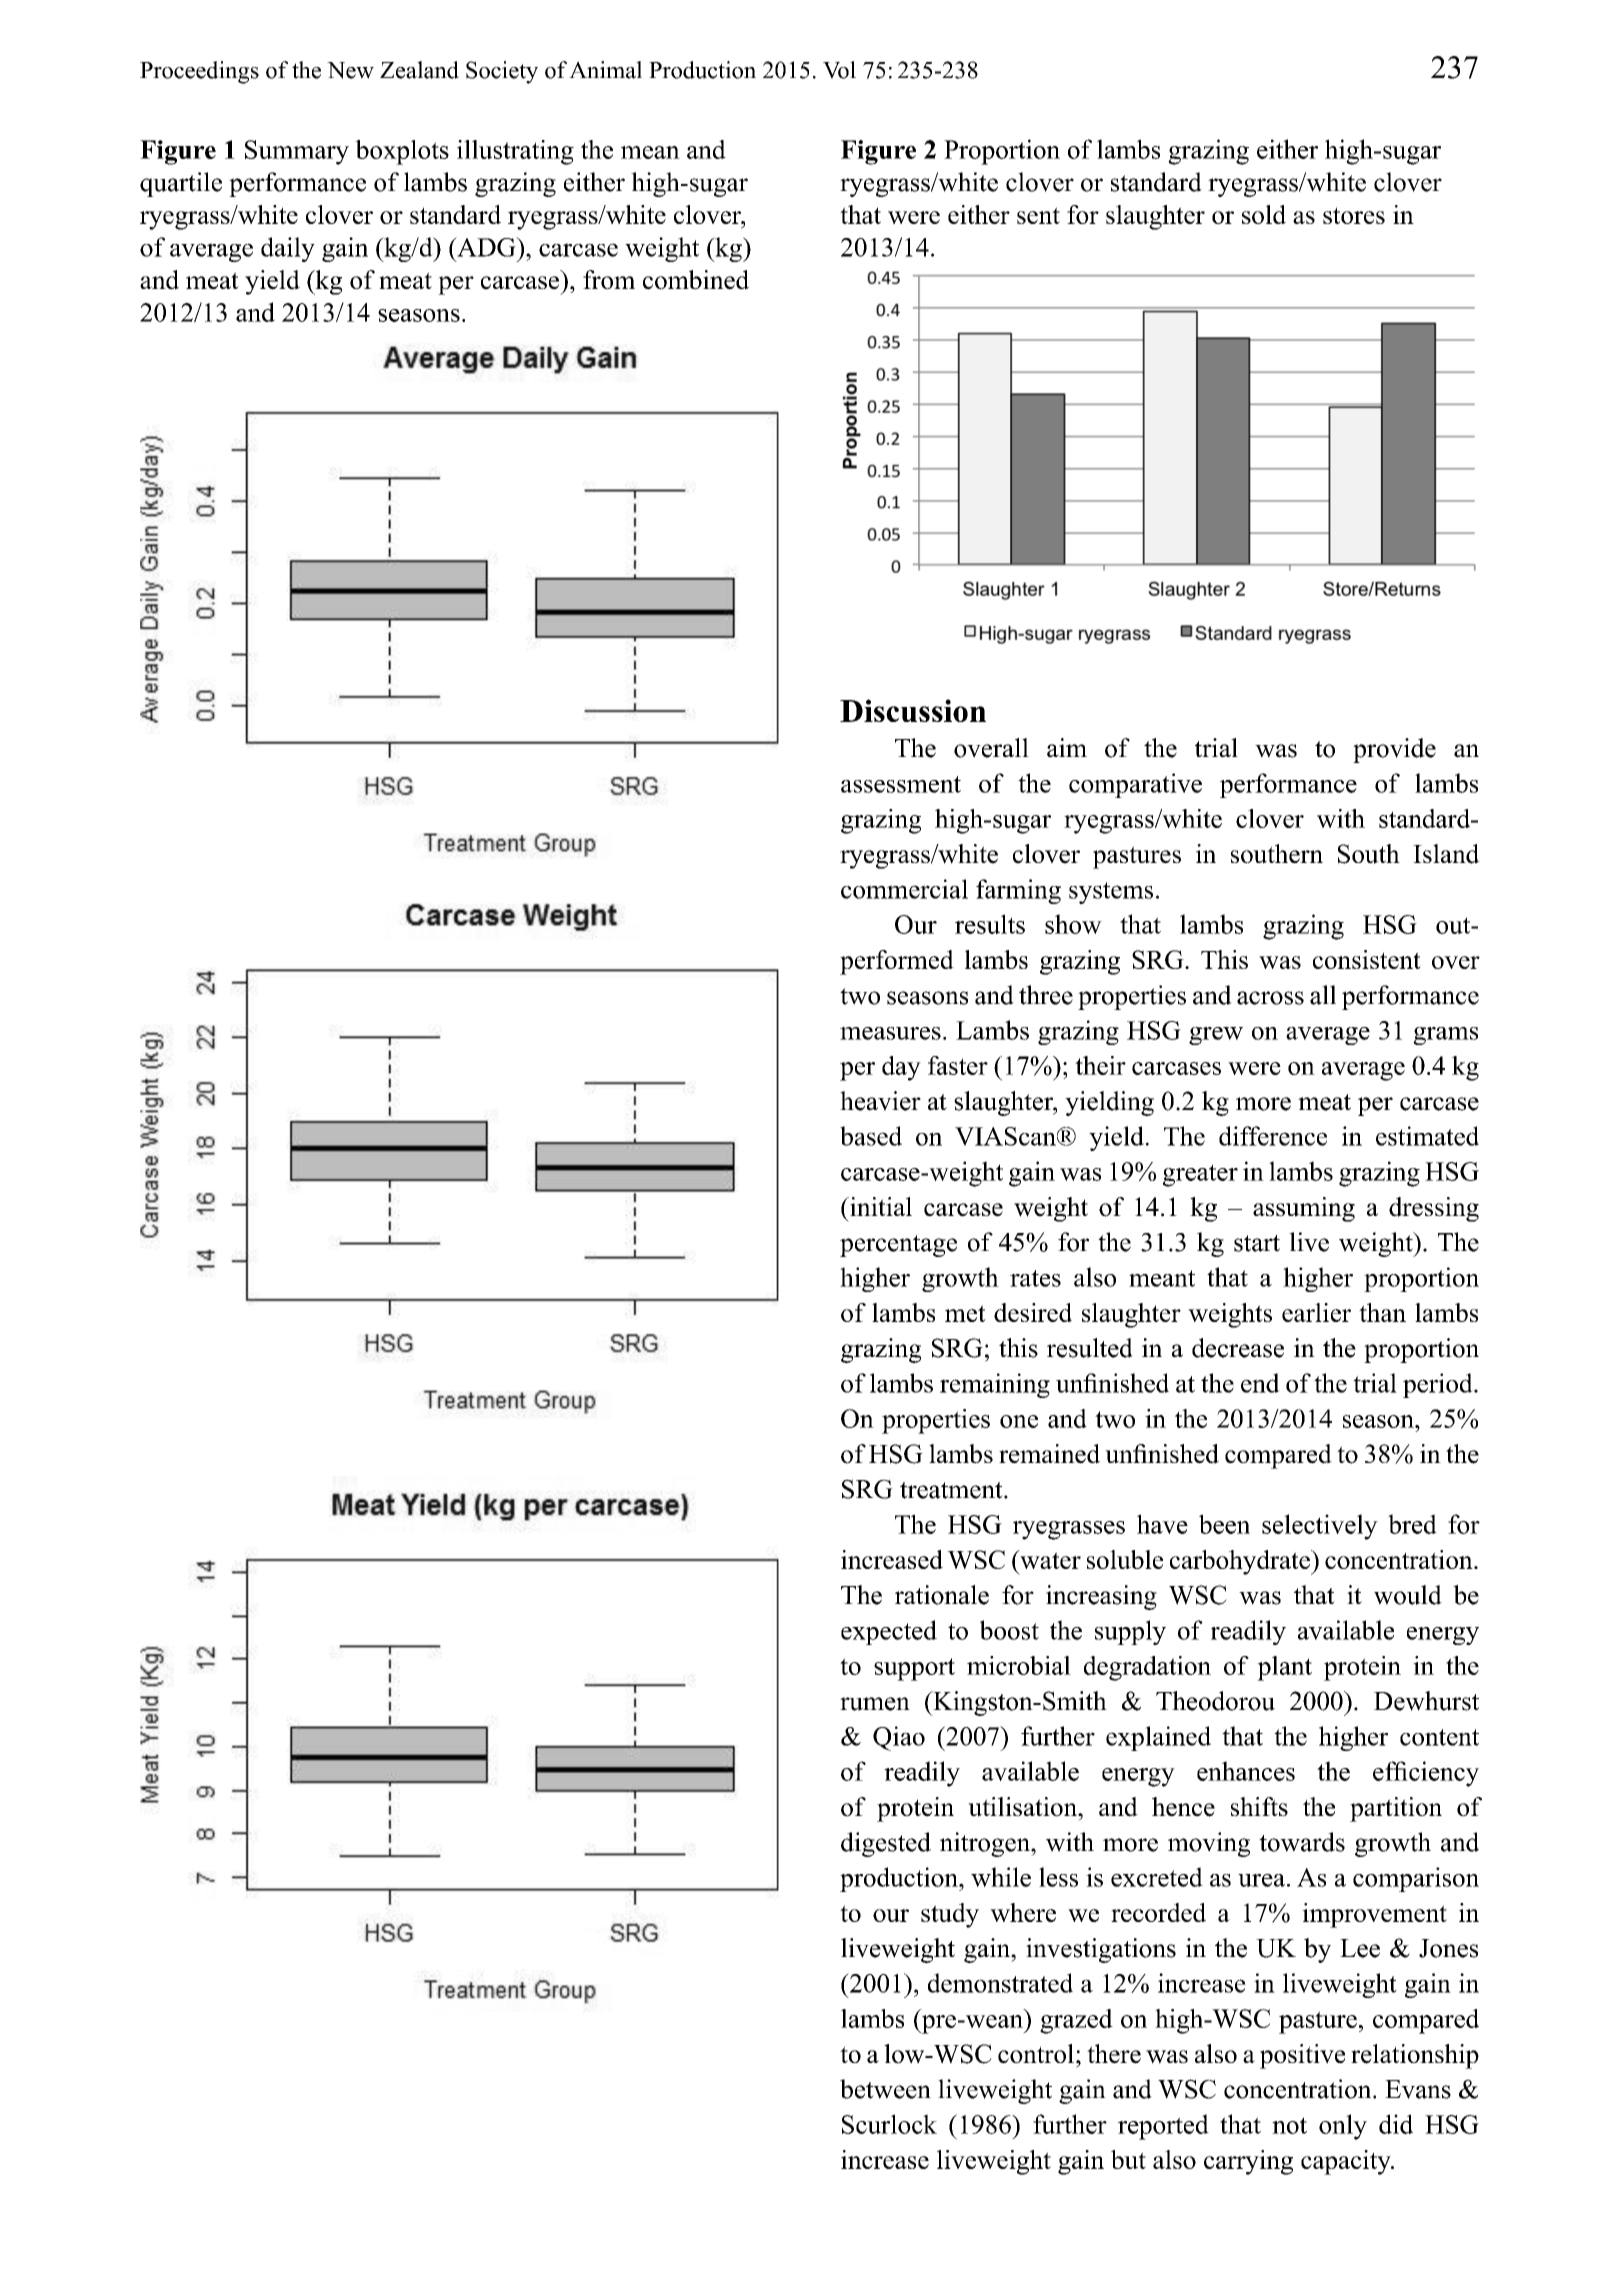 This page has height=2288, width=1619. What do you see at coordinates (1394, 750) in the page?
I see `provide` at bounding box center [1394, 750].
